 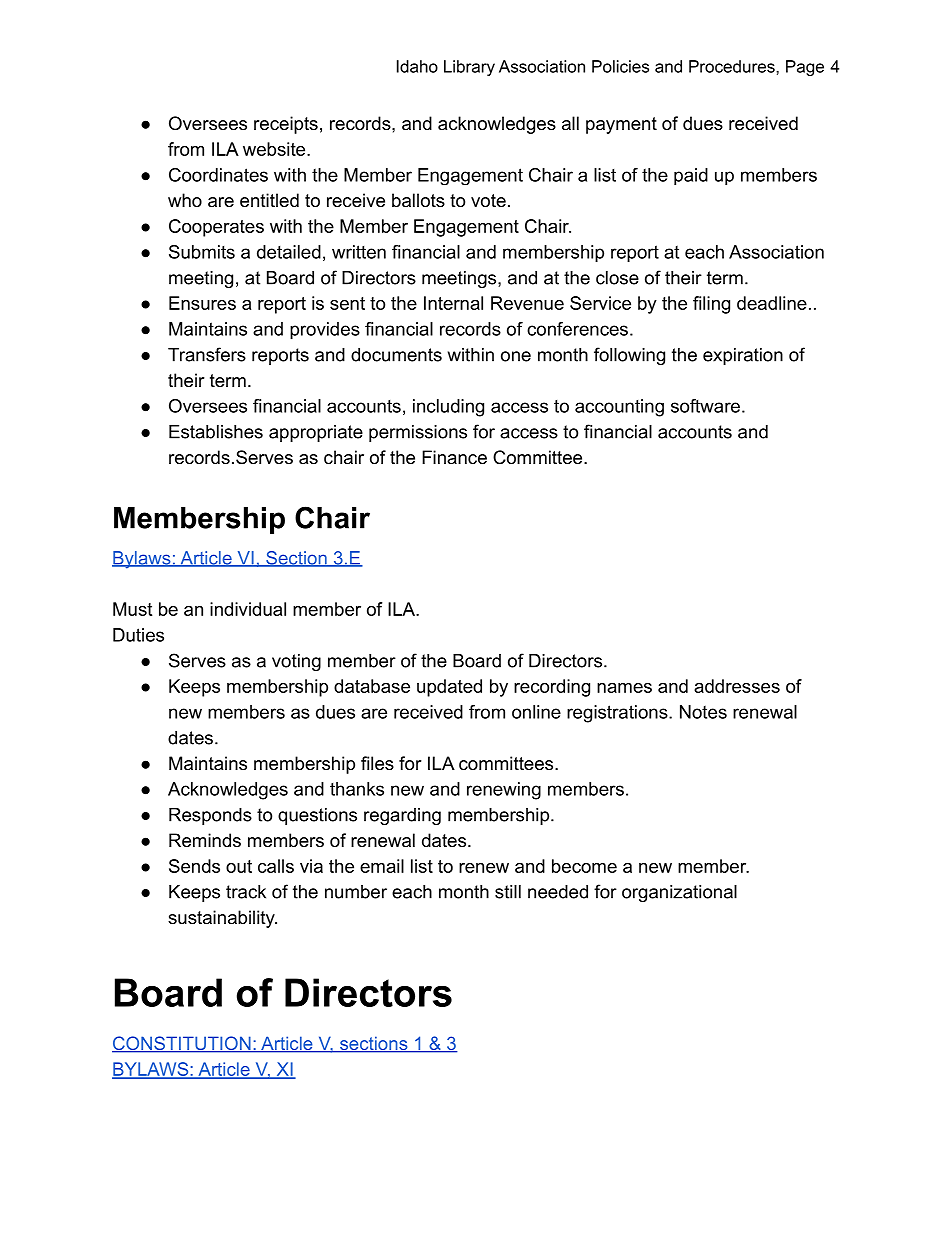 I want to click on expiration, so click(x=743, y=356).
